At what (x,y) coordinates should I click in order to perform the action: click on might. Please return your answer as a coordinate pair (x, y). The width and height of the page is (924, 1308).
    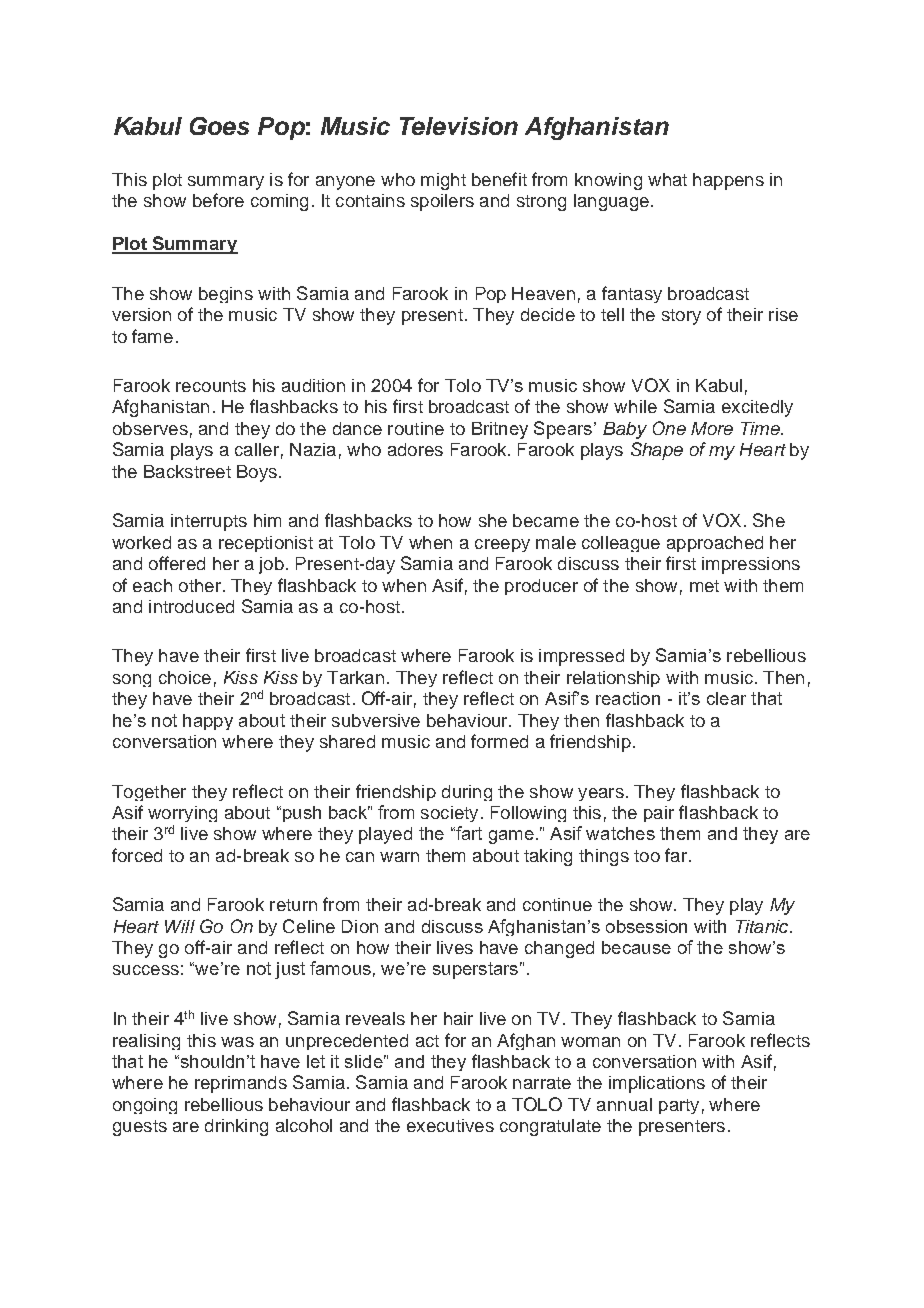
    Looking at the image, I should click on (443, 181).
